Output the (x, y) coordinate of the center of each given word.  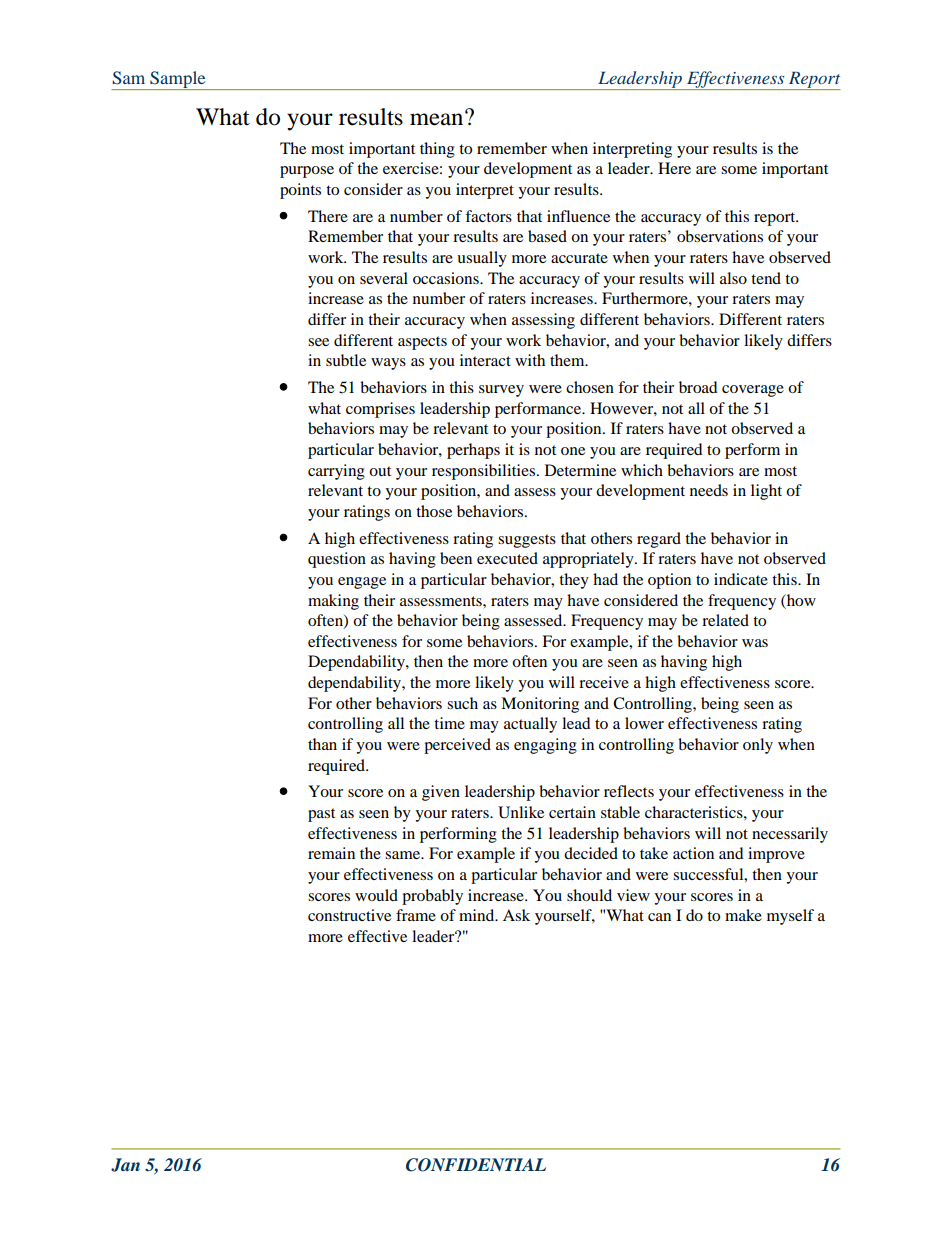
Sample (178, 80)
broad (698, 387)
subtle (346, 360)
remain (331, 853)
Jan (125, 1165)
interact (485, 360)
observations (720, 236)
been (456, 558)
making (333, 602)
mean (438, 118)
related (725, 620)
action (693, 853)
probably (432, 897)
